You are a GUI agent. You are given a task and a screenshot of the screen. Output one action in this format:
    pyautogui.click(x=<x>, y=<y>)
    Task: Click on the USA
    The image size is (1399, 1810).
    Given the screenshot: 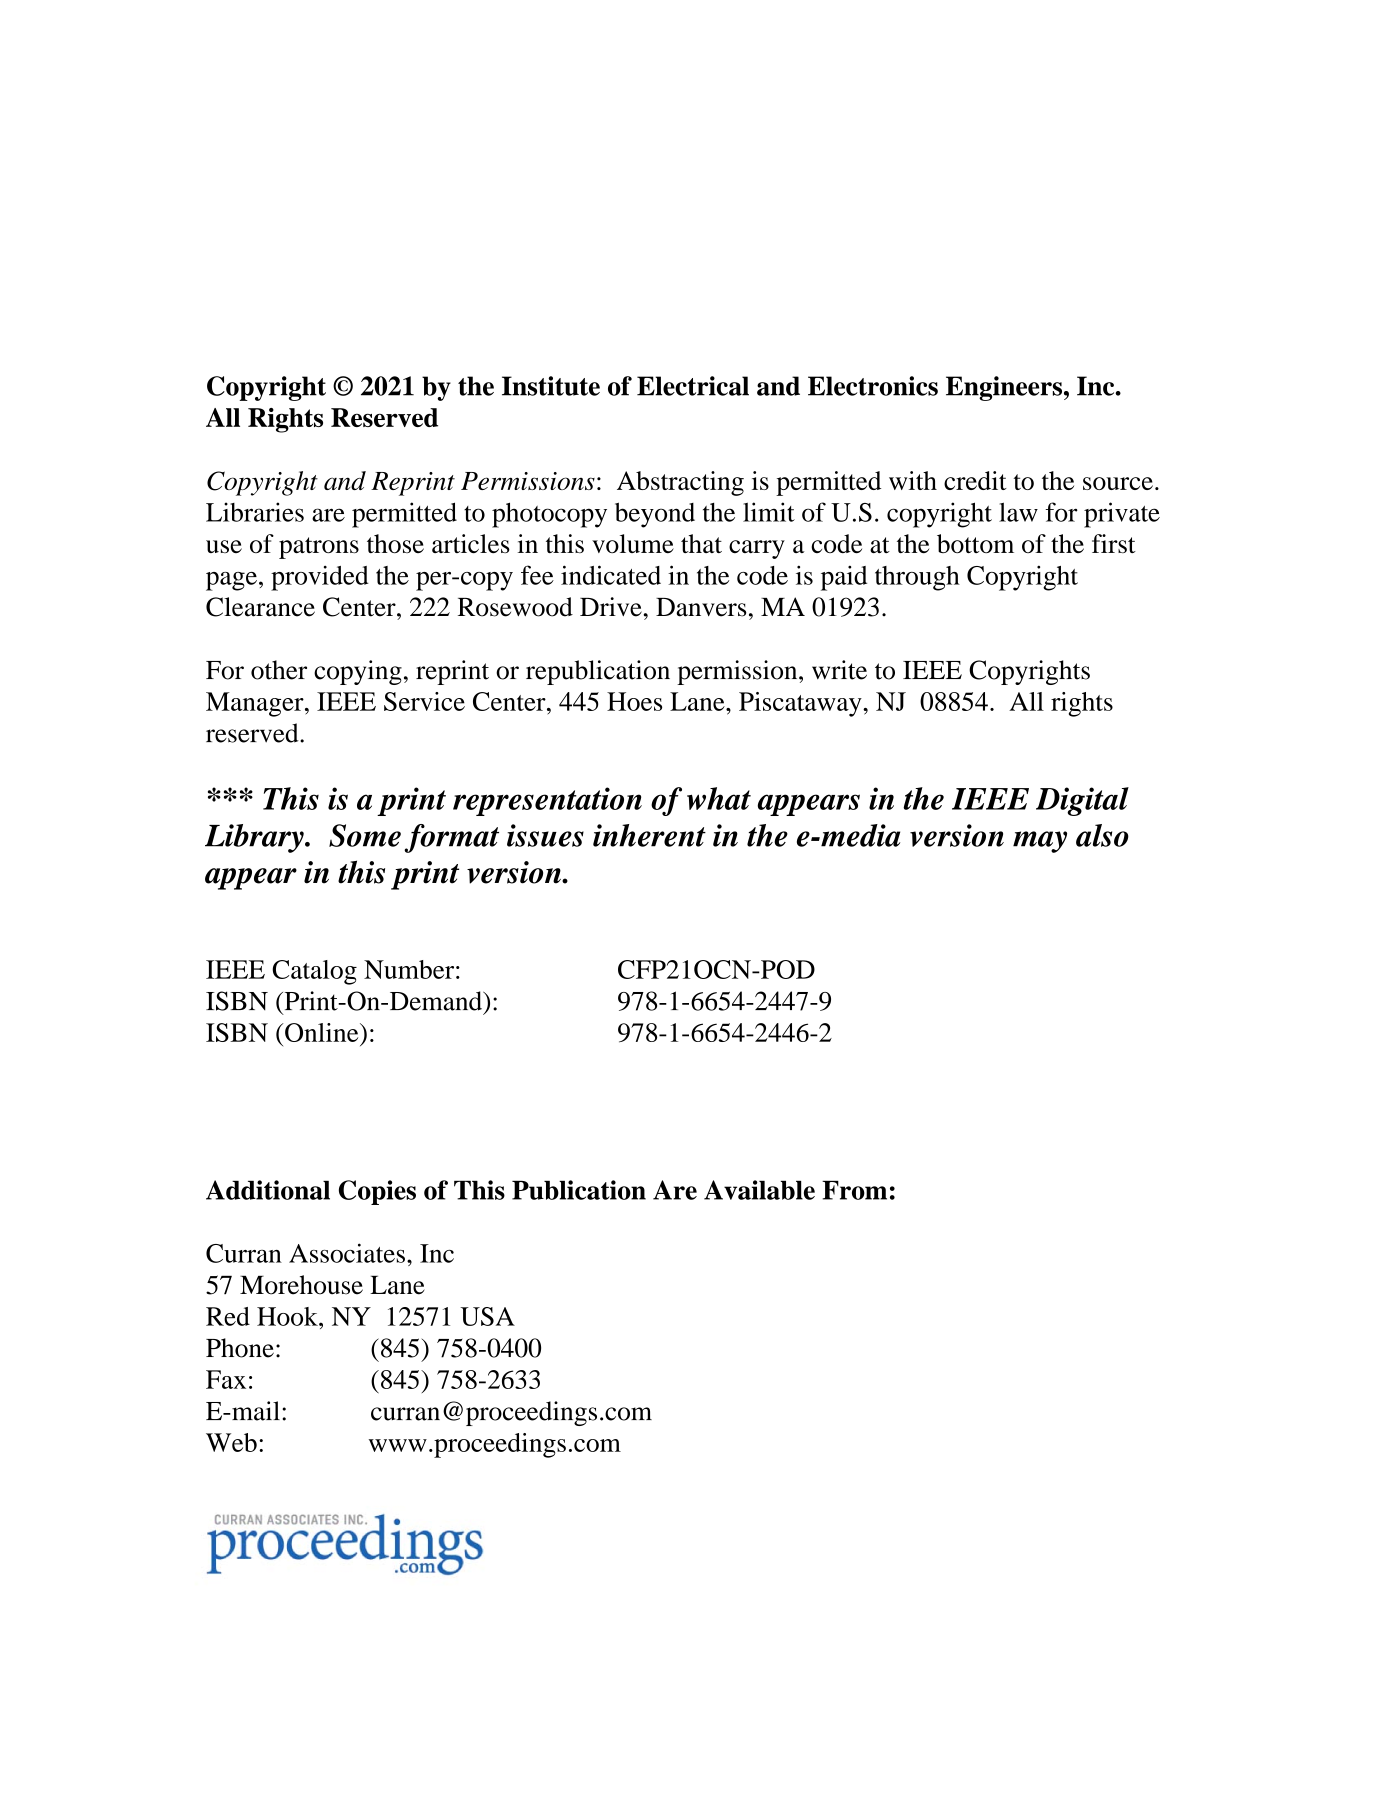 What is the action you would take?
    pyautogui.click(x=487, y=1316)
